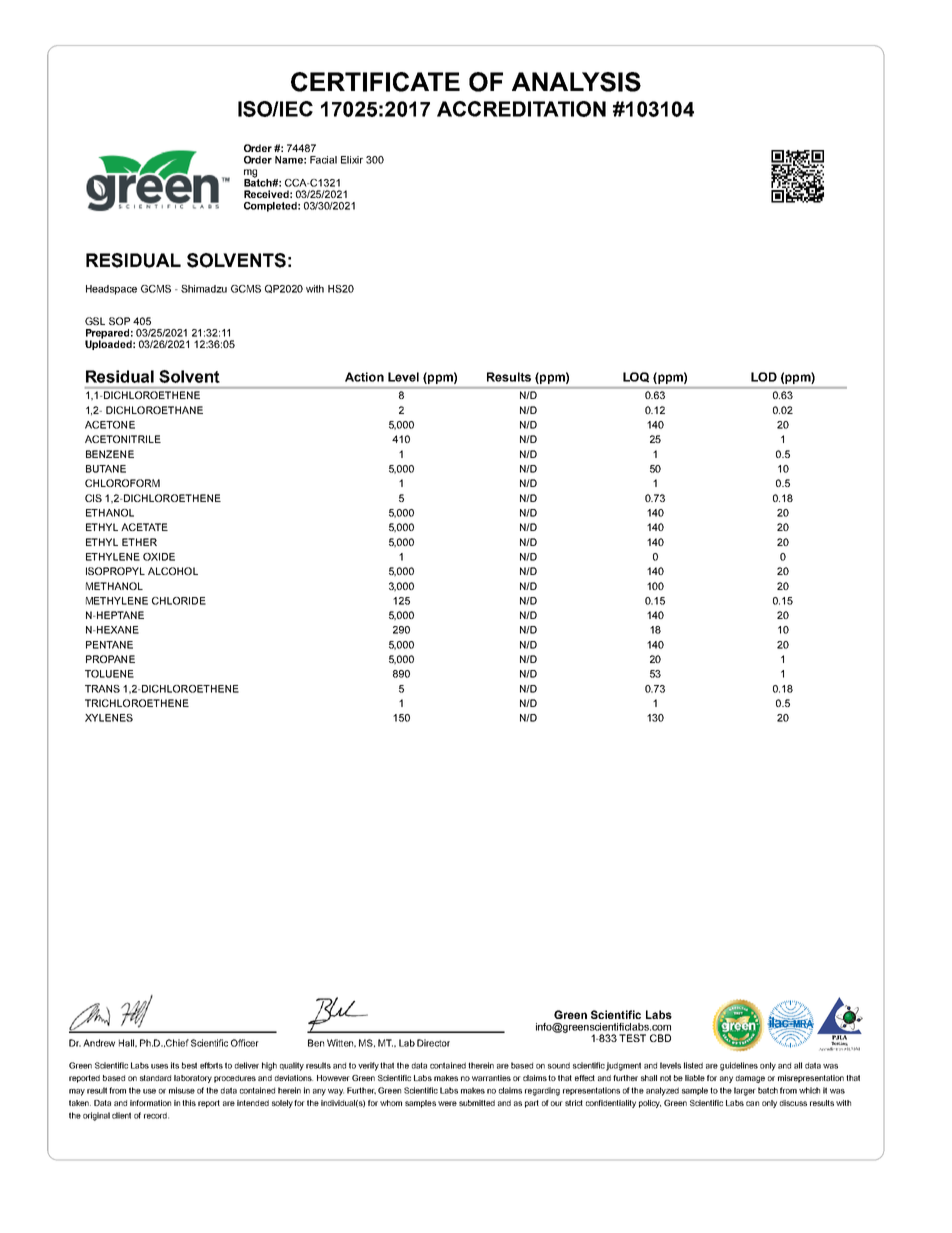  What do you see at coordinates (576, 82) in the screenshot?
I see `ANALYSIS` at bounding box center [576, 82].
